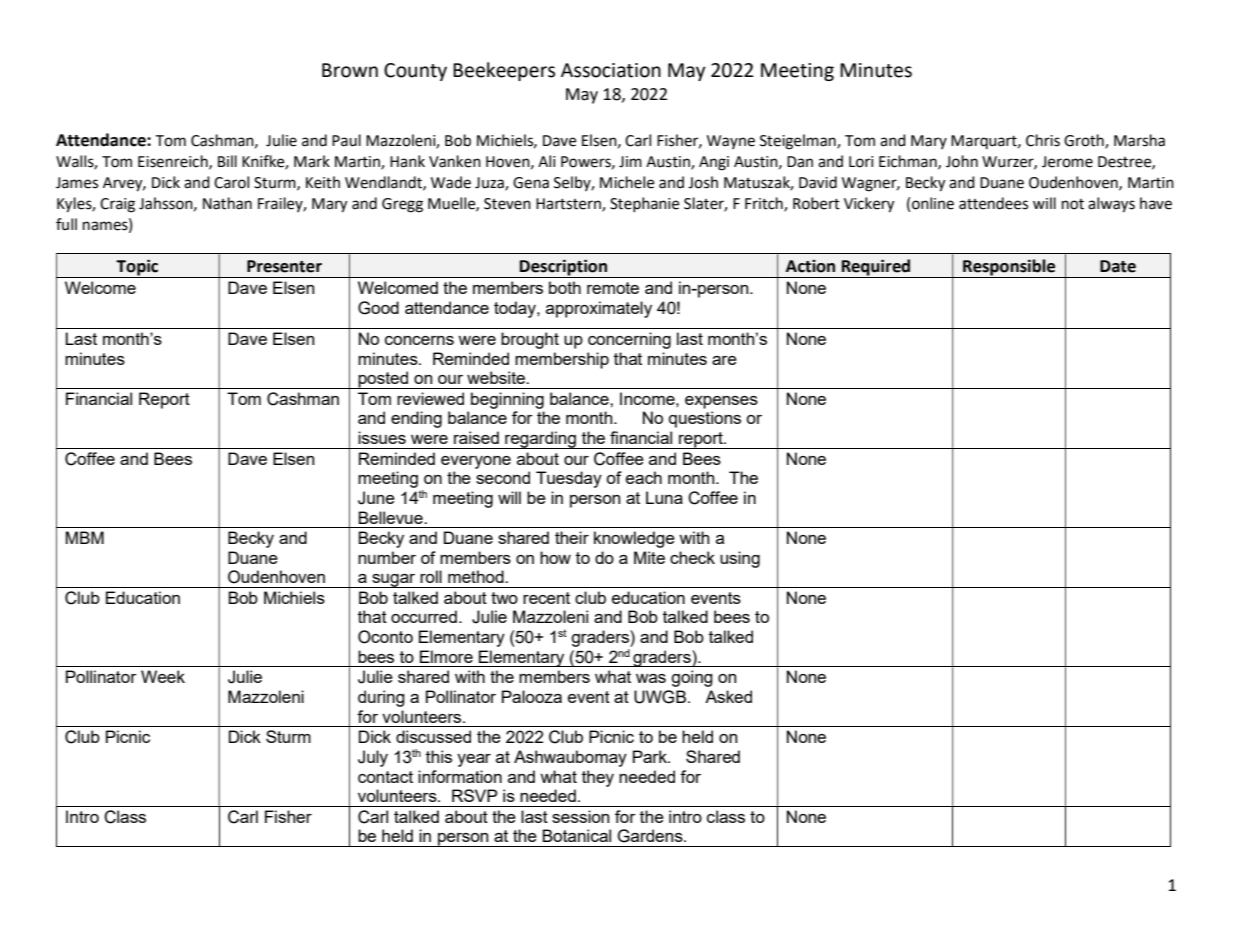  What do you see at coordinates (1009, 268) in the screenshot?
I see `Responsible` at bounding box center [1009, 268].
